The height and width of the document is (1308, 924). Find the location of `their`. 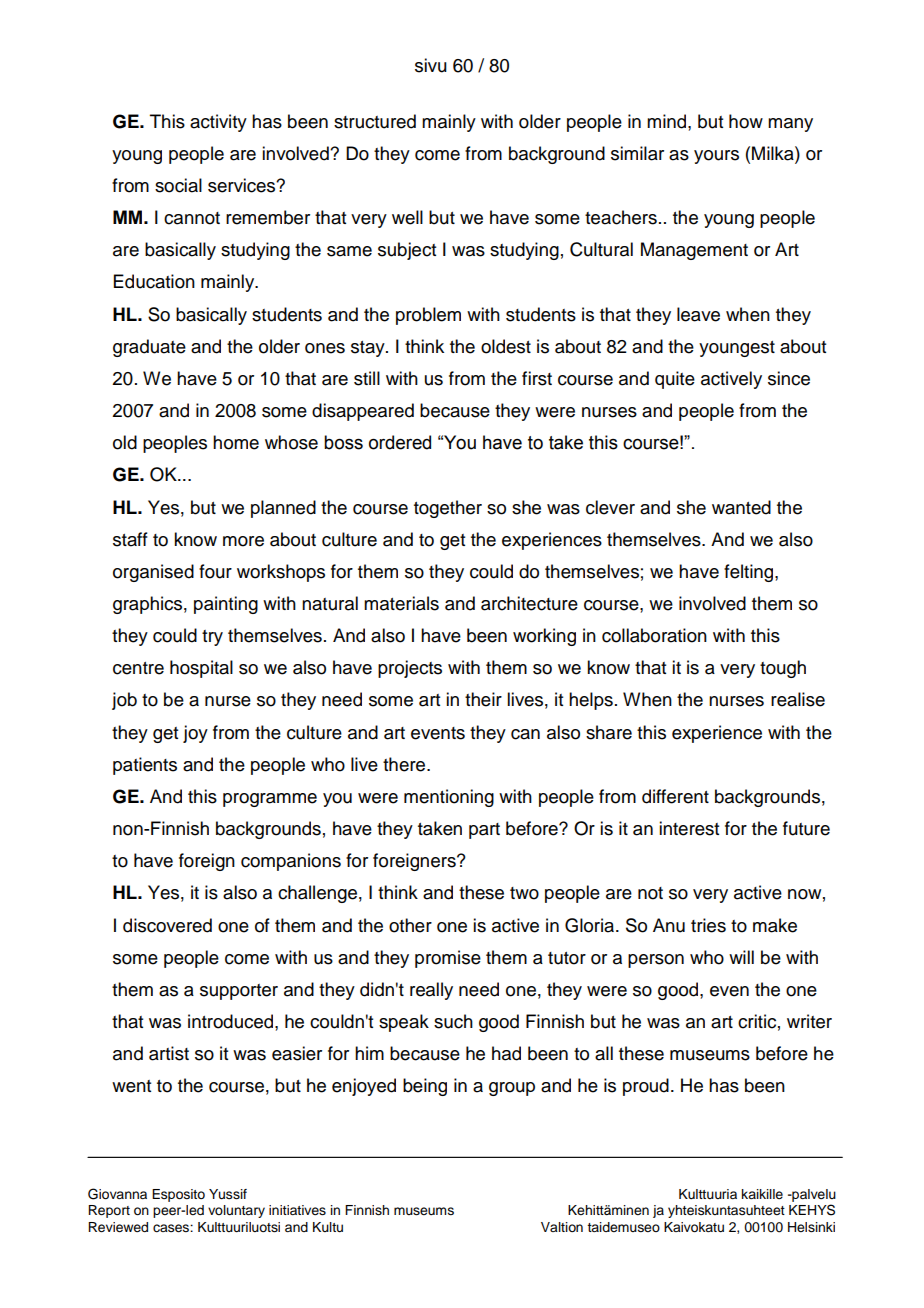

their is located at coordinates (483, 699).
